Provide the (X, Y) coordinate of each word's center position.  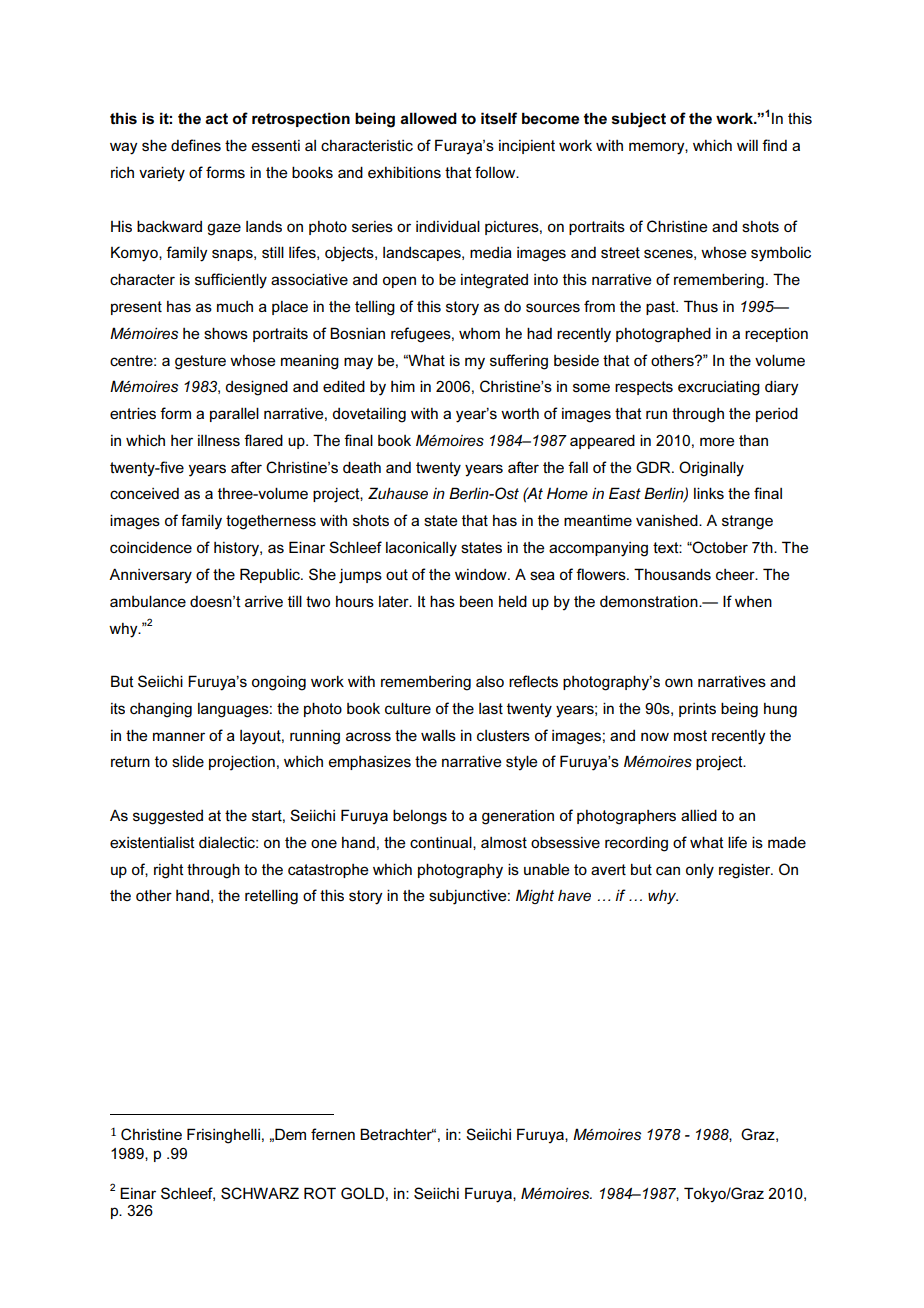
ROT (320, 1193)
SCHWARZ (260, 1193)
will (747, 145)
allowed (428, 118)
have (574, 895)
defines (196, 145)
